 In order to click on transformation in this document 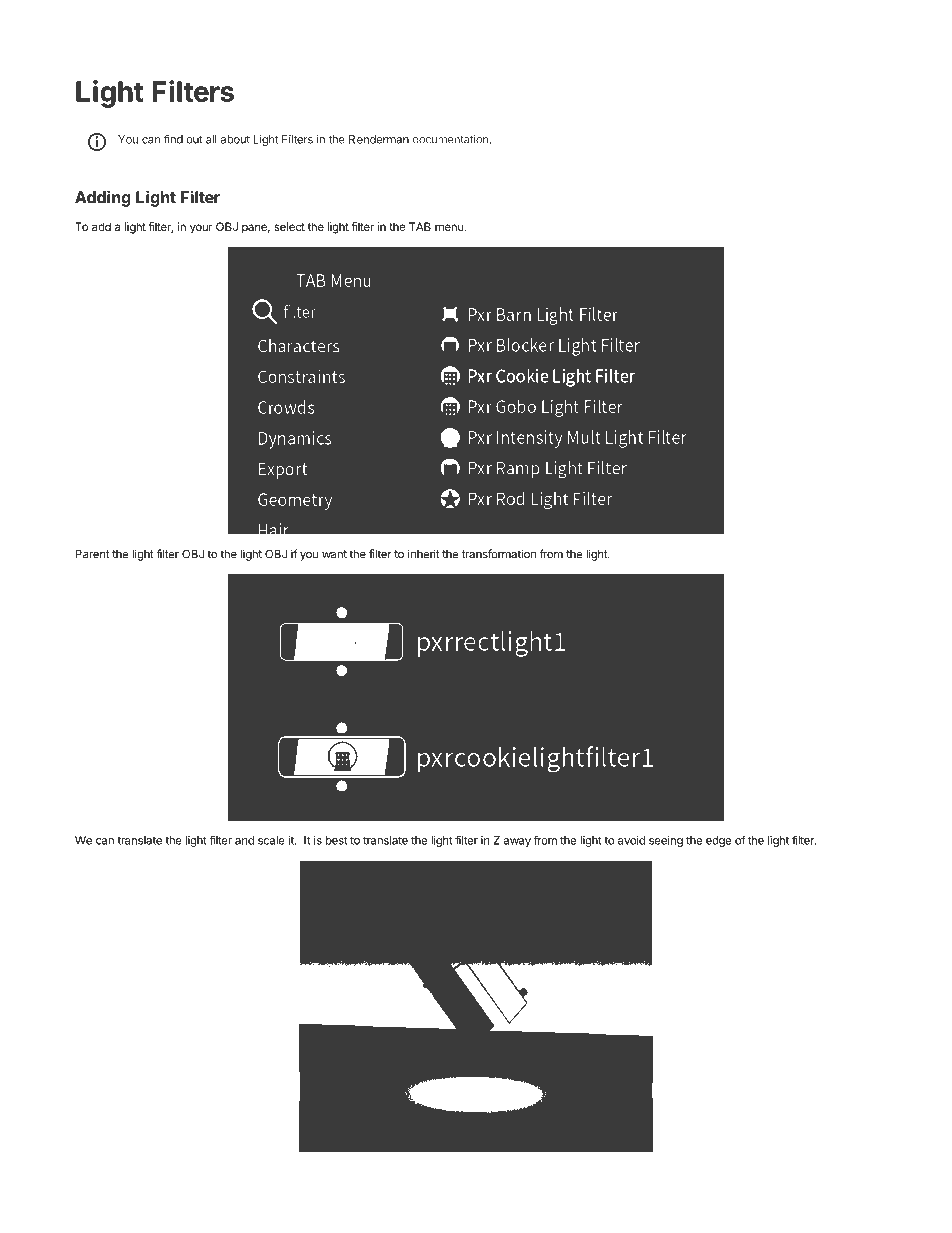, I will do `click(499, 554)`.
